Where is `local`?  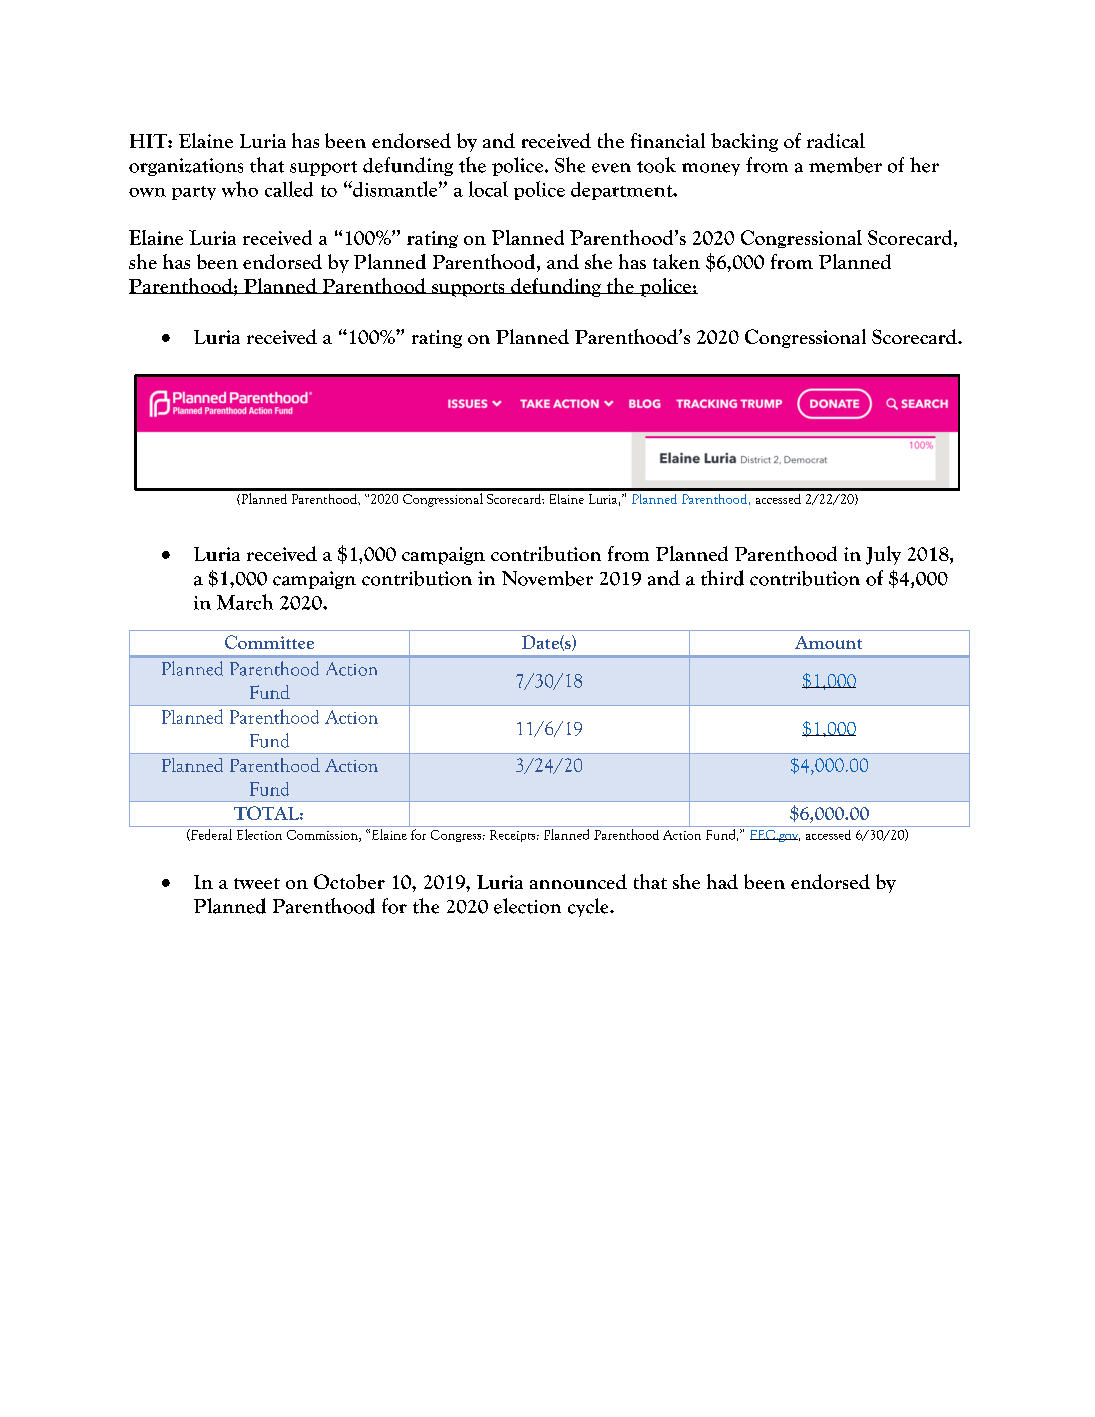 local is located at coordinates (488, 189).
